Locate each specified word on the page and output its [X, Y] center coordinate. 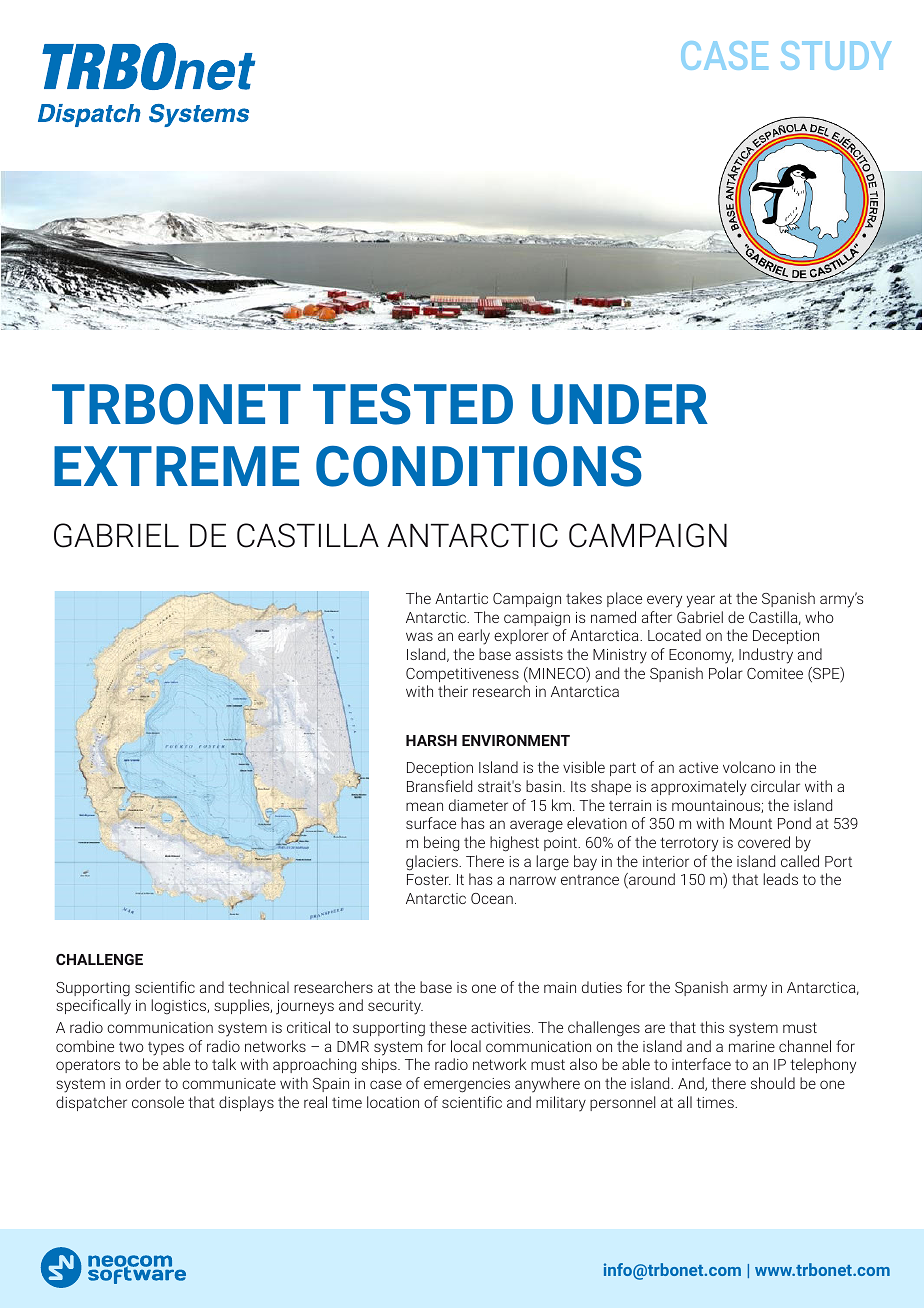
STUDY [836, 55]
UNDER [620, 404]
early [474, 637]
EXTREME [176, 466]
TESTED [413, 404]
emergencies [467, 1085]
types [166, 1049]
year [700, 601]
